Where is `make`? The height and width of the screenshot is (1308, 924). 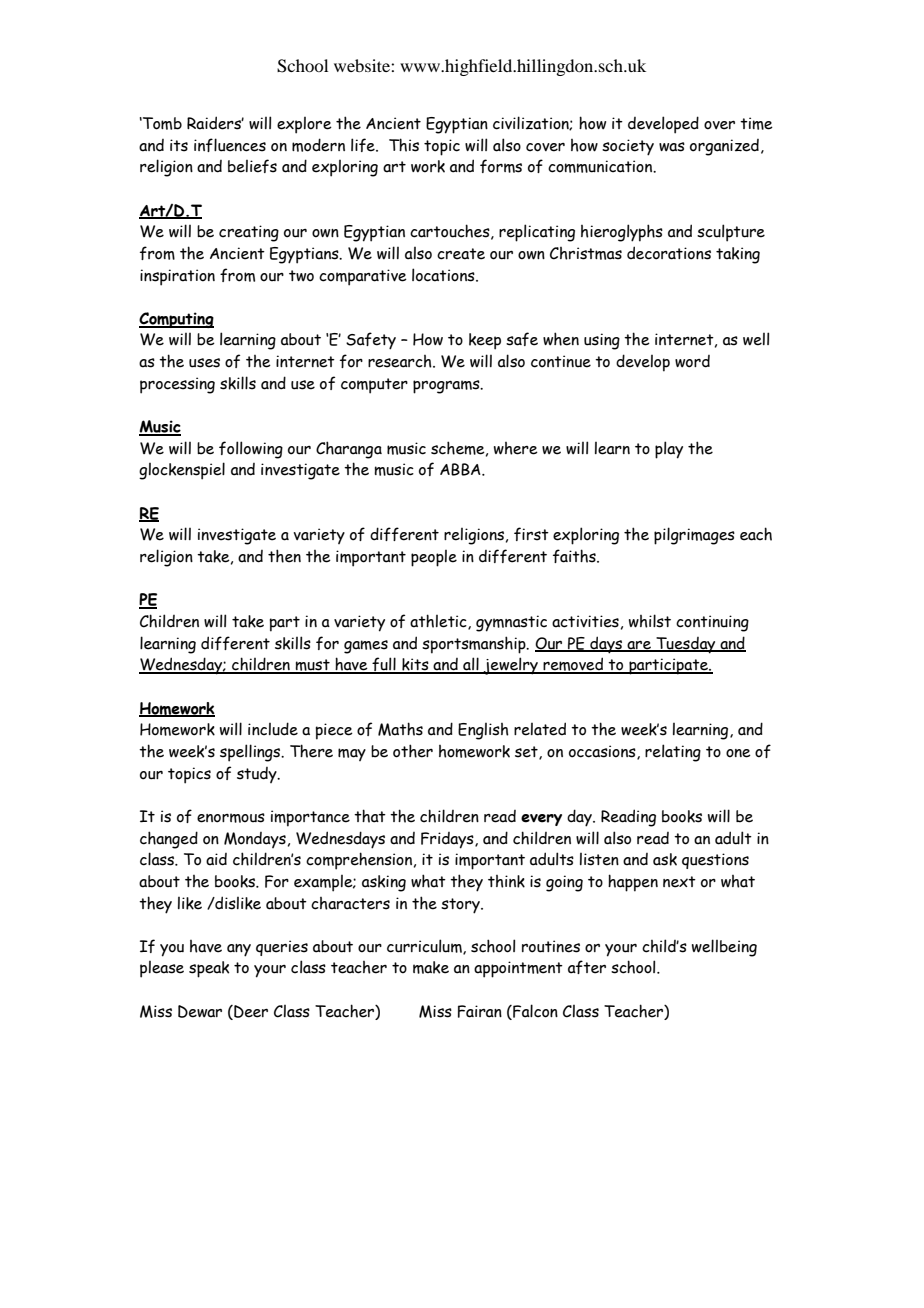 make is located at coordinates (431, 967).
